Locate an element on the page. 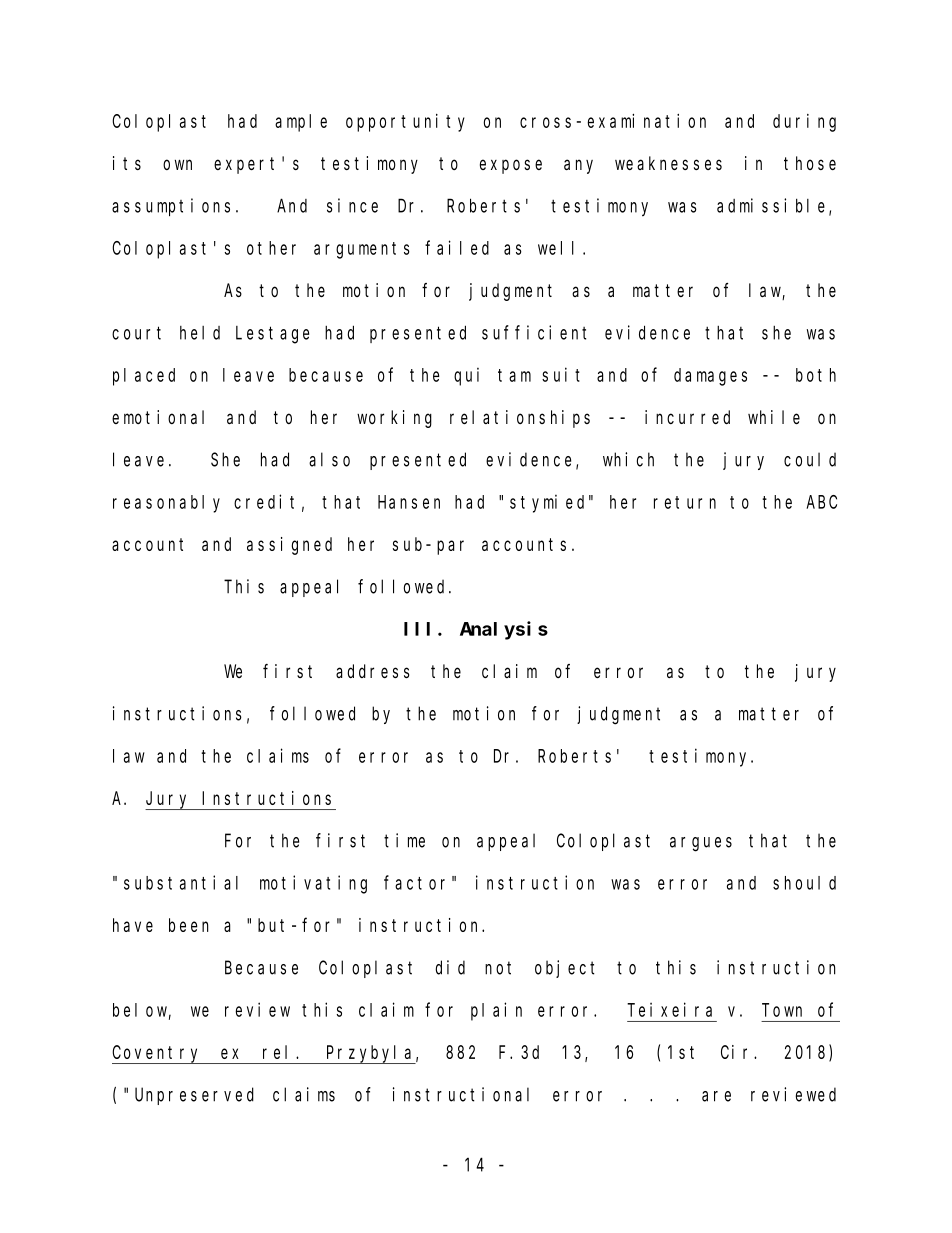 This page has height=1233, width=952. relationships is located at coordinates (520, 419).
